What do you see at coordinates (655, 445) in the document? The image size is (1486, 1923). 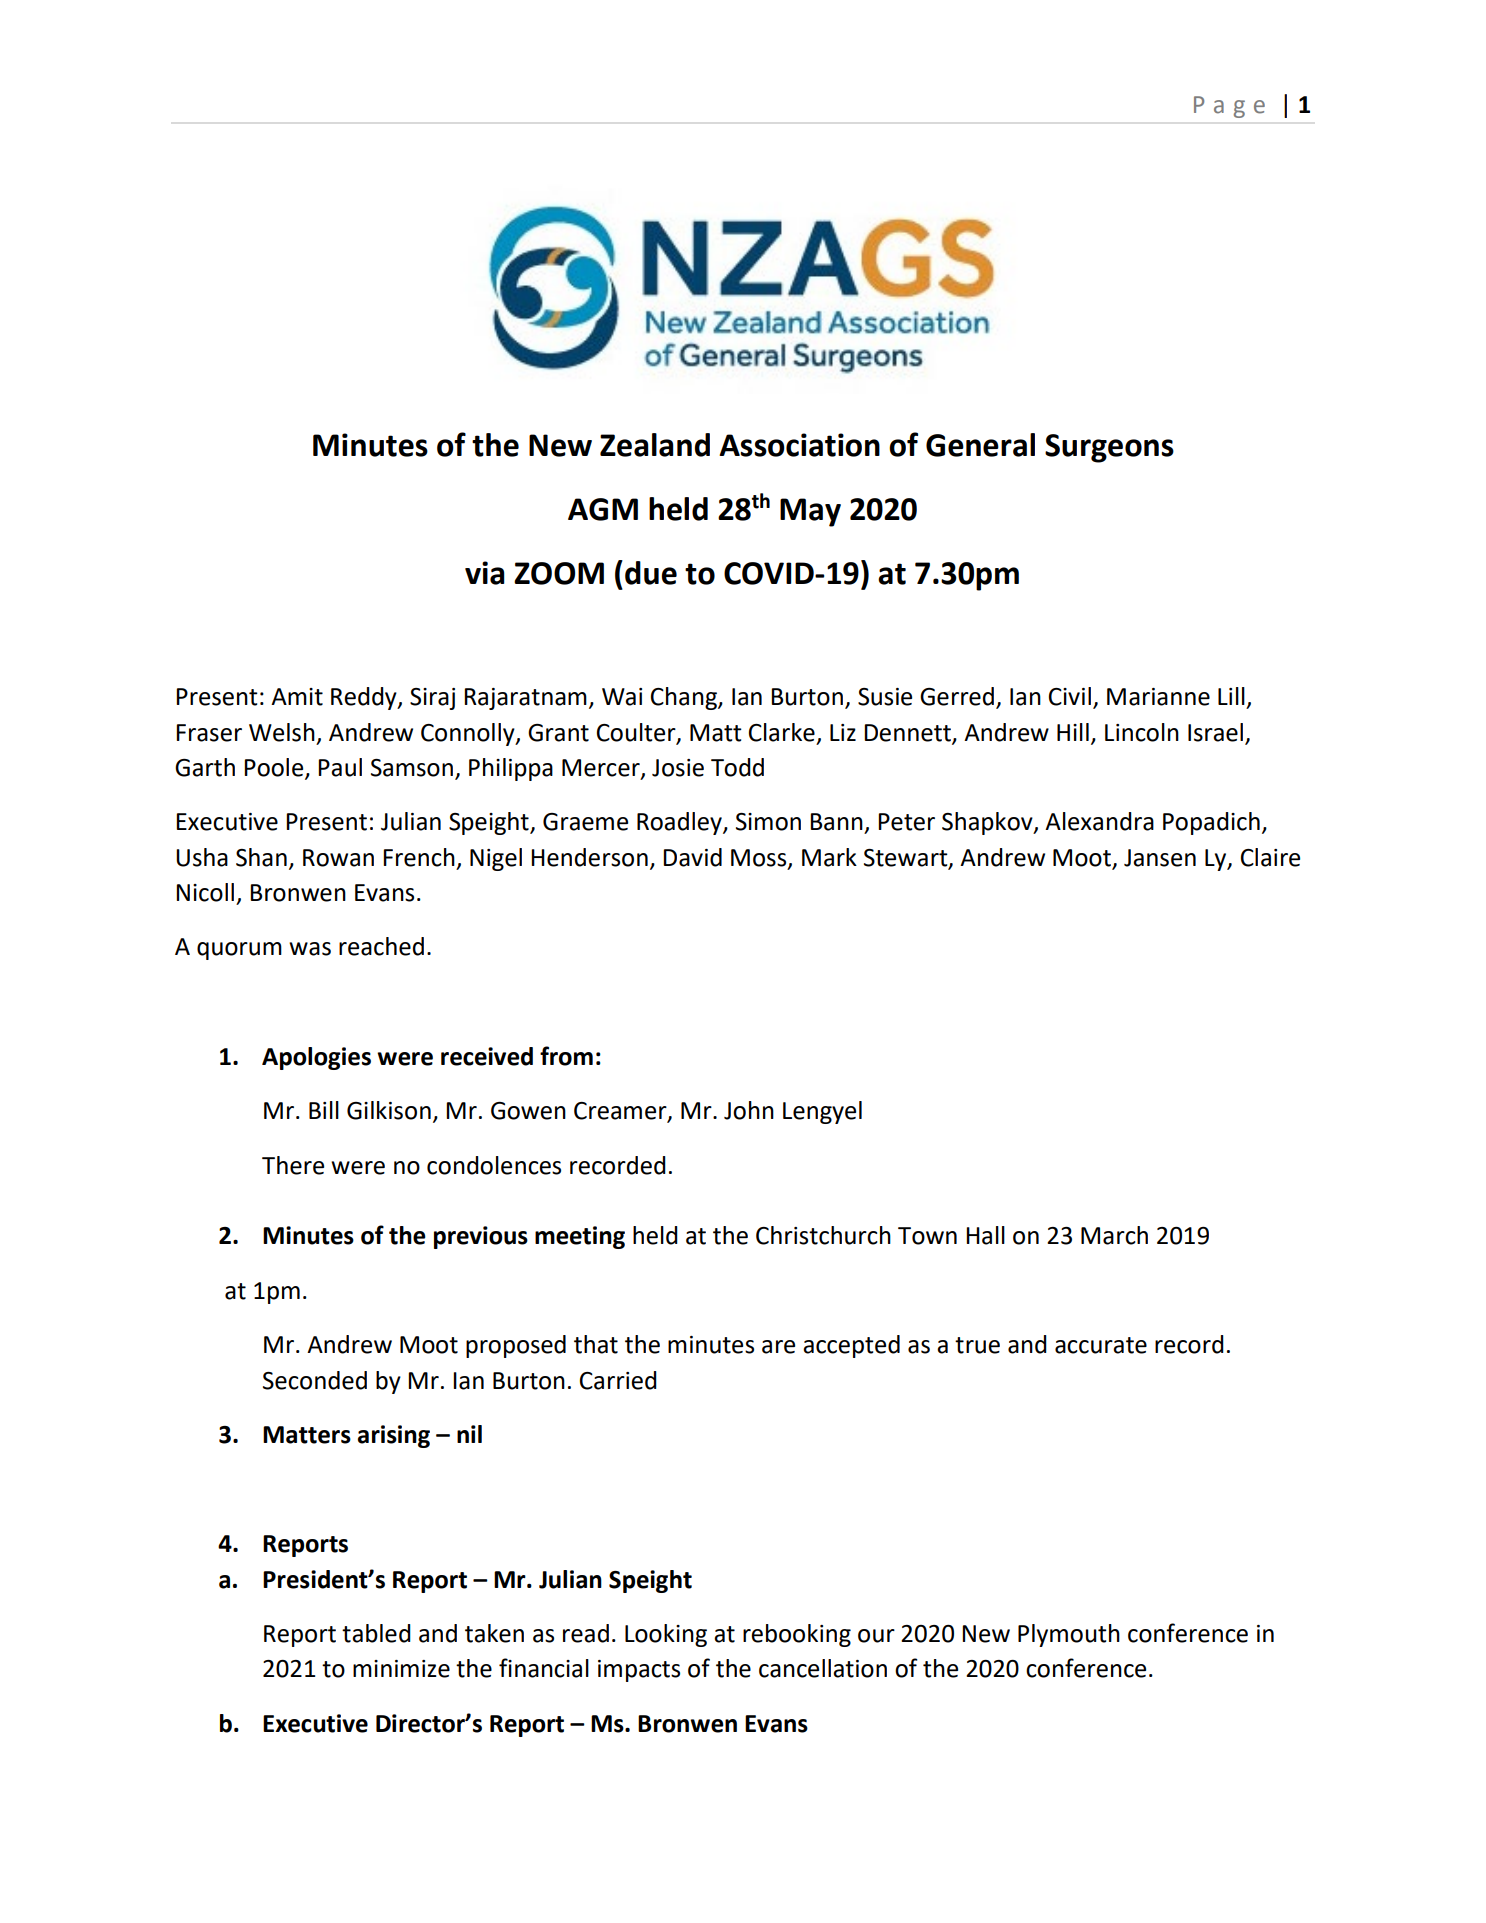 I see `Zealand` at bounding box center [655, 445].
